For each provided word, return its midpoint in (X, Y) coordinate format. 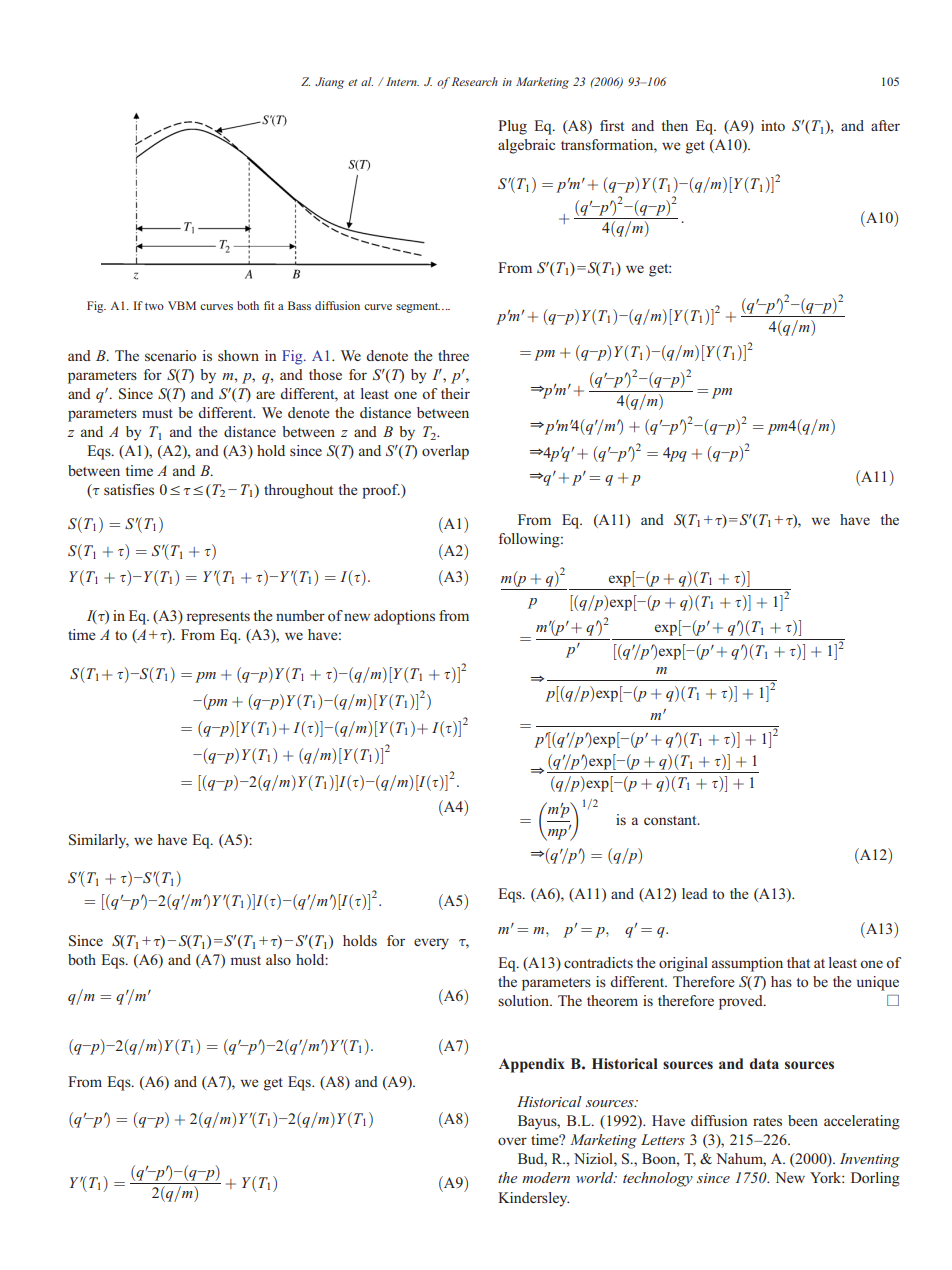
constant (671, 820)
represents (218, 618)
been (803, 1120)
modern (546, 1177)
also (278, 959)
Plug (512, 127)
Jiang (329, 83)
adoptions (404, 617)
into (773, 125)
